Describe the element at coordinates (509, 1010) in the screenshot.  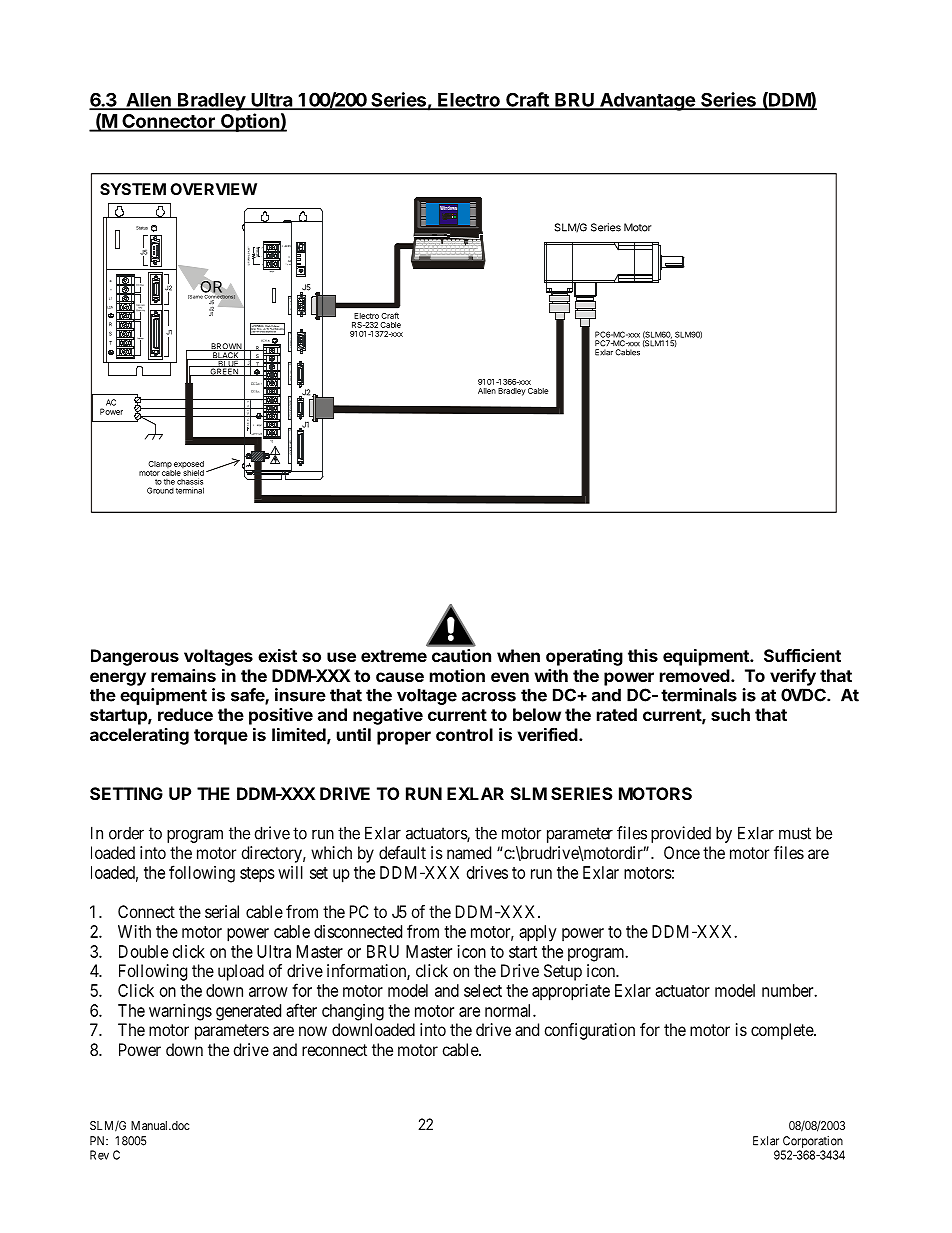
I see `normal` at that location.
